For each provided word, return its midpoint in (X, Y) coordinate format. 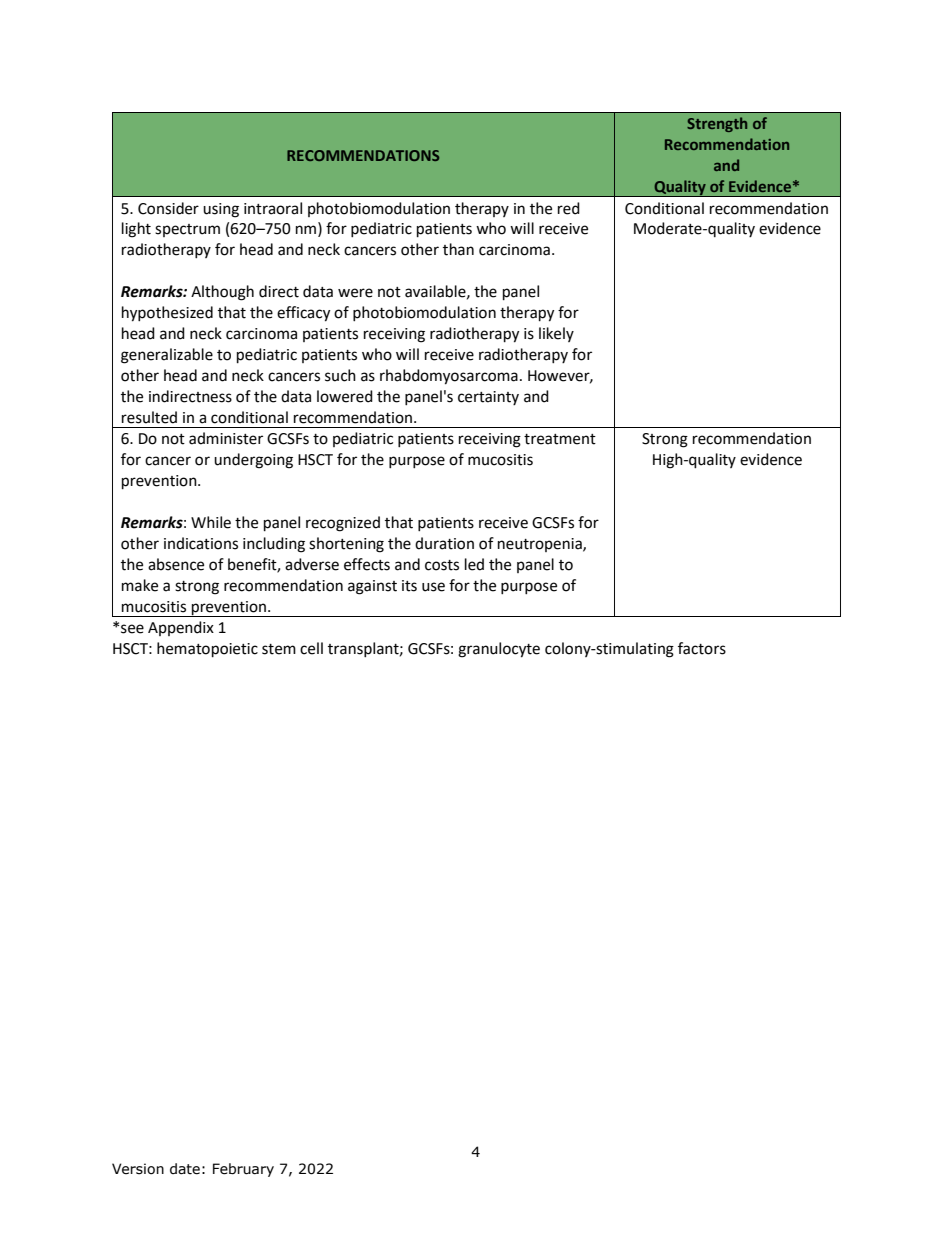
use (433, 587)
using (221, 210)
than (458, 249)
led (474, 564)
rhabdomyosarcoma (449, 377)
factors (702, 648)
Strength (717, 124)
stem (279, 649)
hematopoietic (207, 650)
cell (311, 648)
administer (226, 438)
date (185, 1169)
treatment (560, 439)
